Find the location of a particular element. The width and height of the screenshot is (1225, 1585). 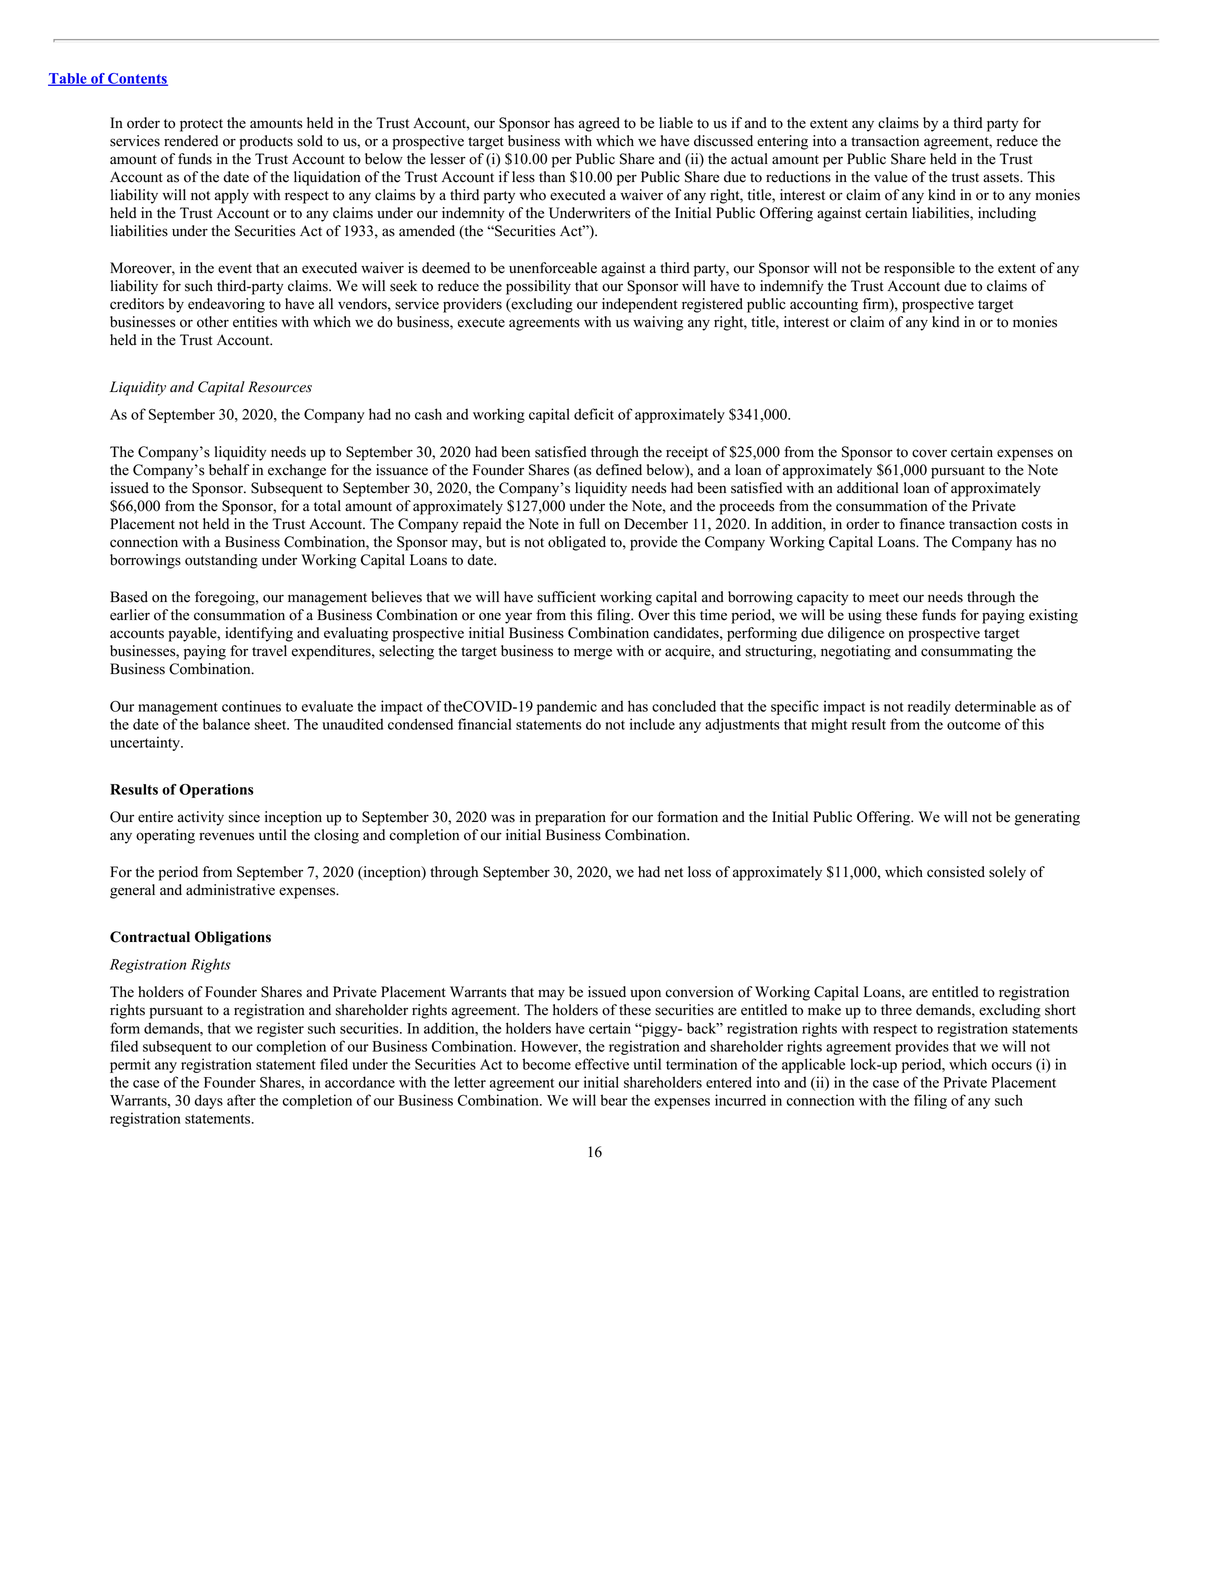

occurs is located at coordinates (1012, 1066).
